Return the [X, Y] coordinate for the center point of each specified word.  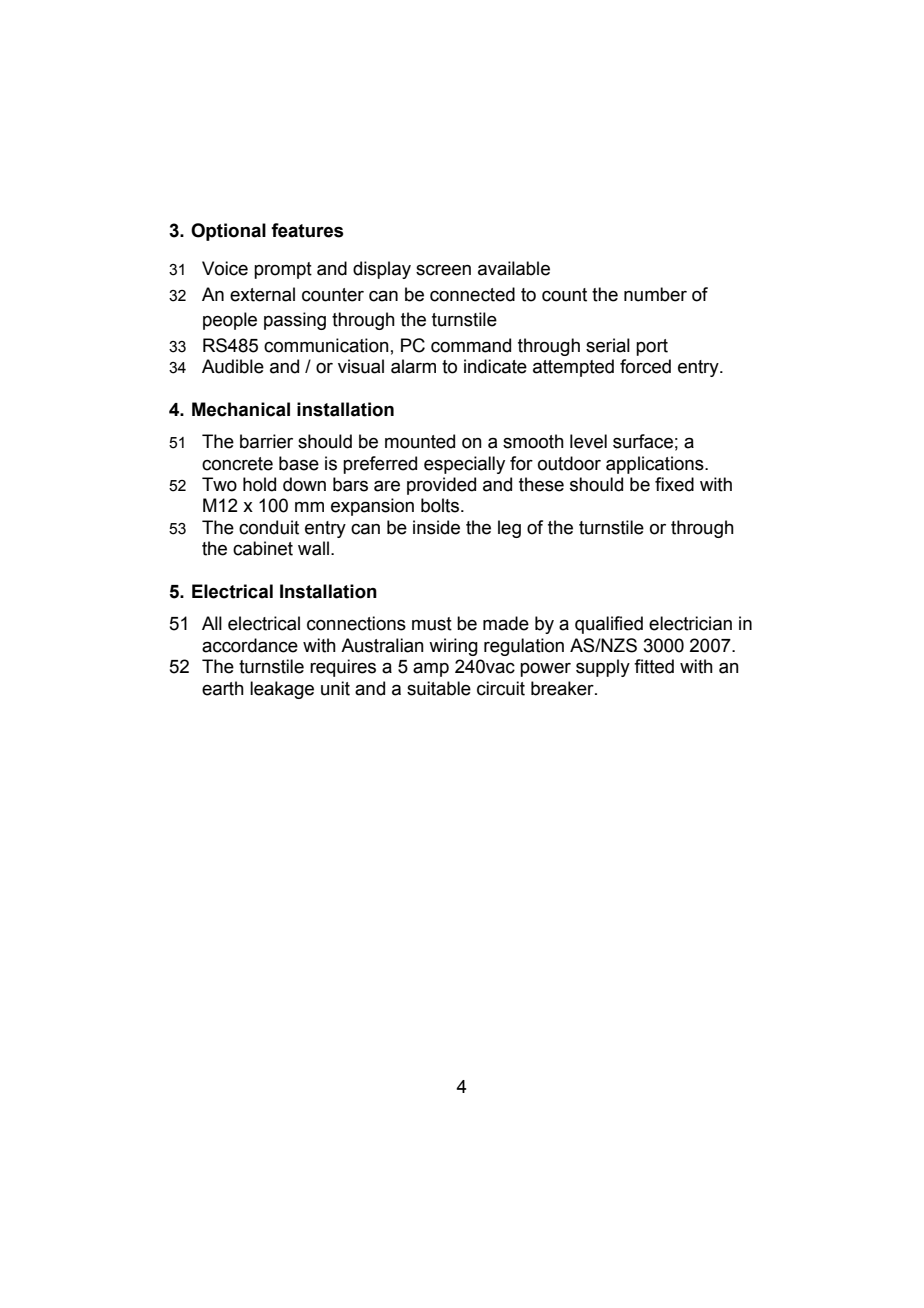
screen [443, 270]
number [655, 294]
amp [431, 670]
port [652, 347]
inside [436, 527]
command [471, 345]
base [299, 463]
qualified [609, 625]
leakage [282, 690]
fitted [654, 666]
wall [313, 548]
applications [656, 465]
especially [464, 465]
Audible [233, 366]
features [307, 230]
